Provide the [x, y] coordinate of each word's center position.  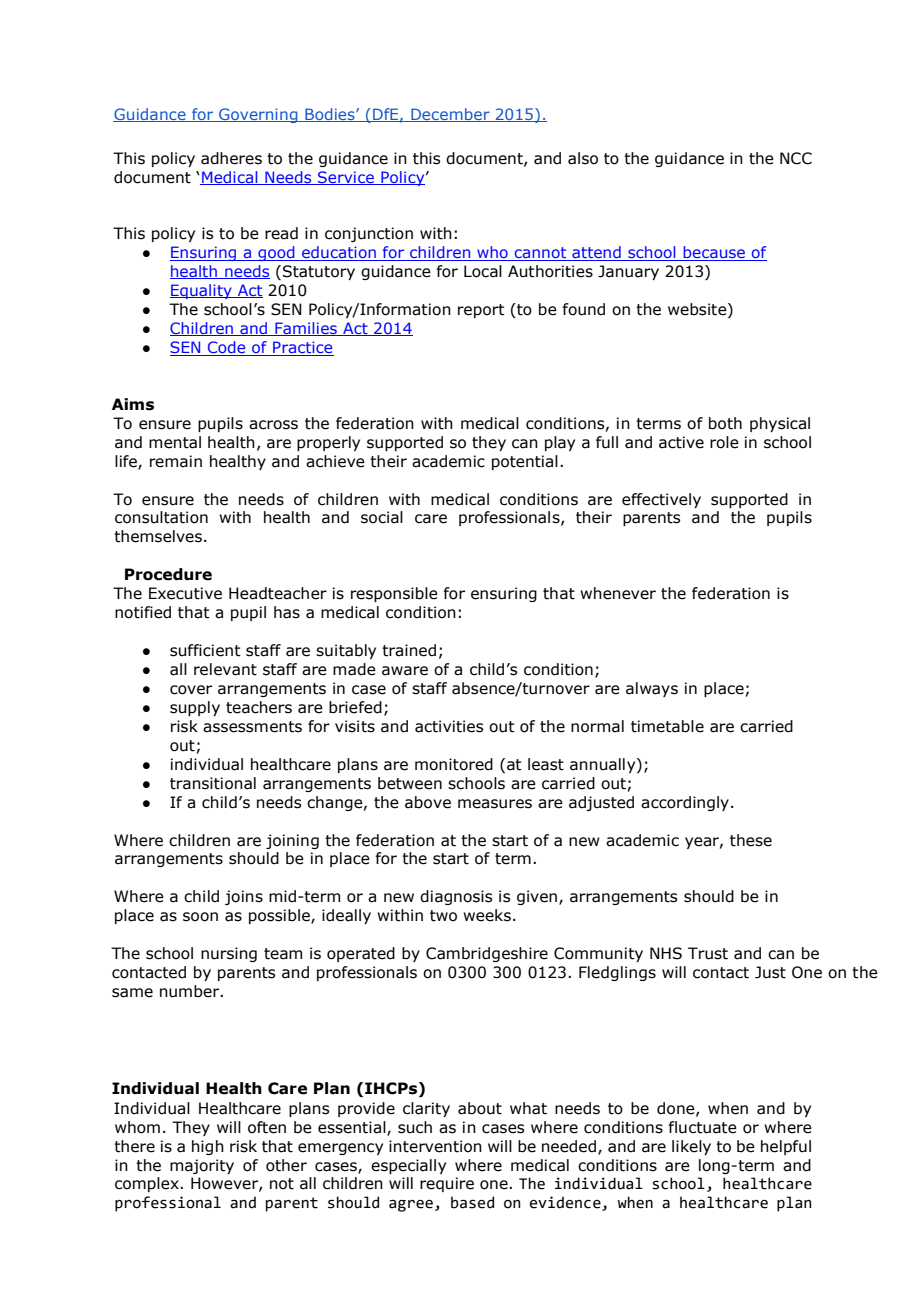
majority [202, 1166]
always [652, 689]
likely [691, 1147]
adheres [231, 158]
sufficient [205, 650]
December [450, 115]
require [447, 1184]
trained [409, 650]
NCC [796, 158]
